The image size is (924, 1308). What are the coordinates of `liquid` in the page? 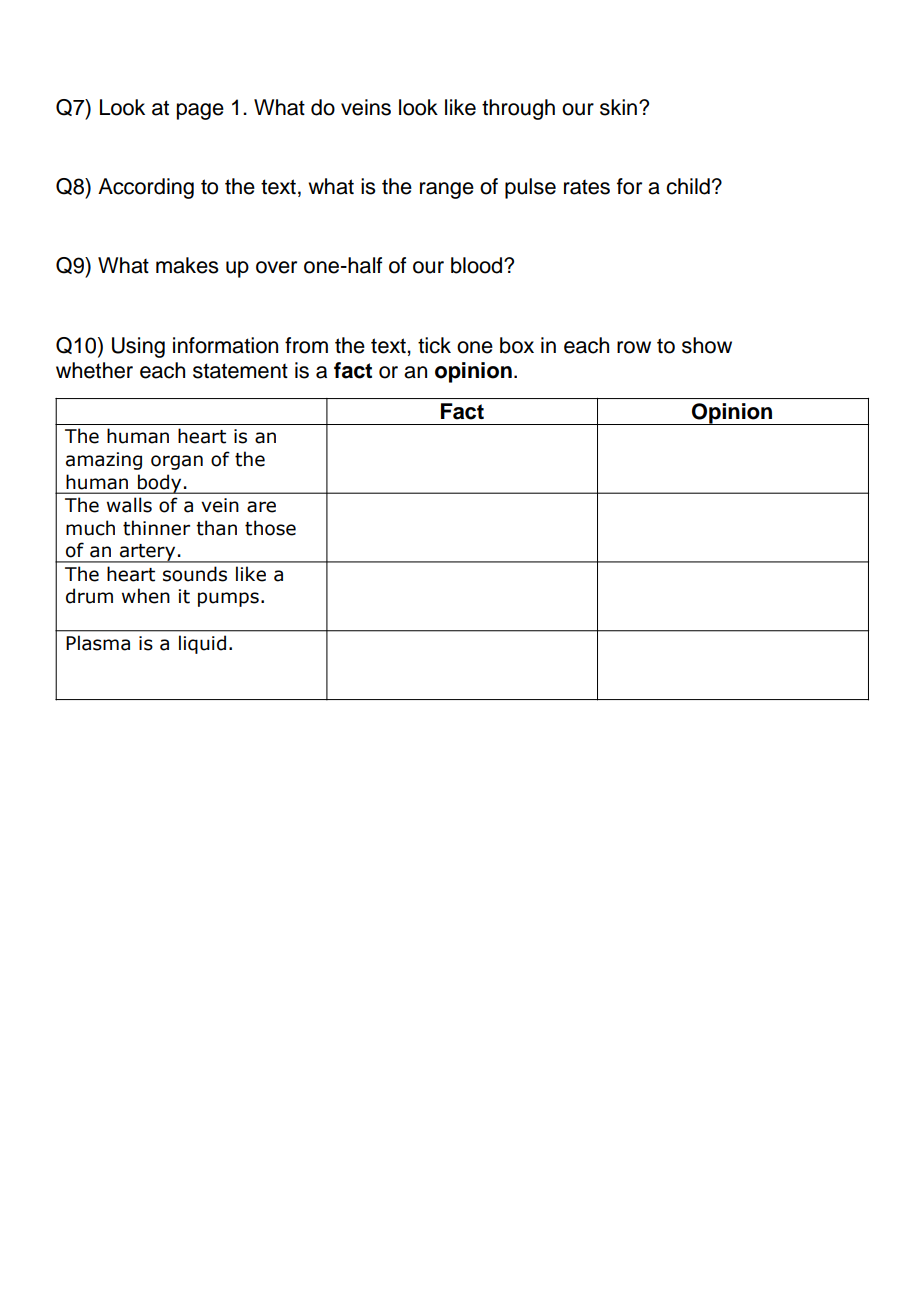 It's located at (202, 644).
